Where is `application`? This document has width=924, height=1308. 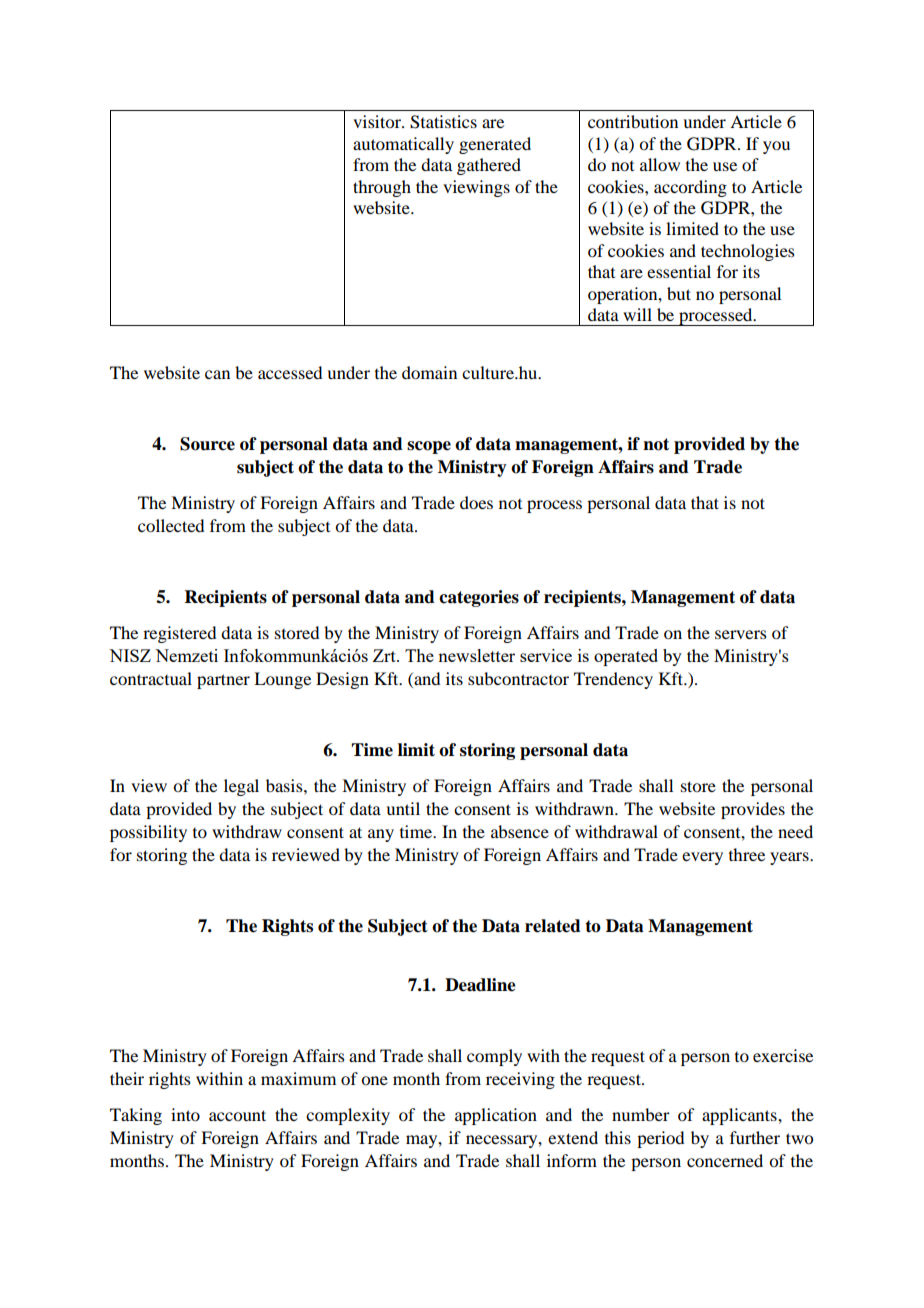 application is located at coordinates (496, 1116).
